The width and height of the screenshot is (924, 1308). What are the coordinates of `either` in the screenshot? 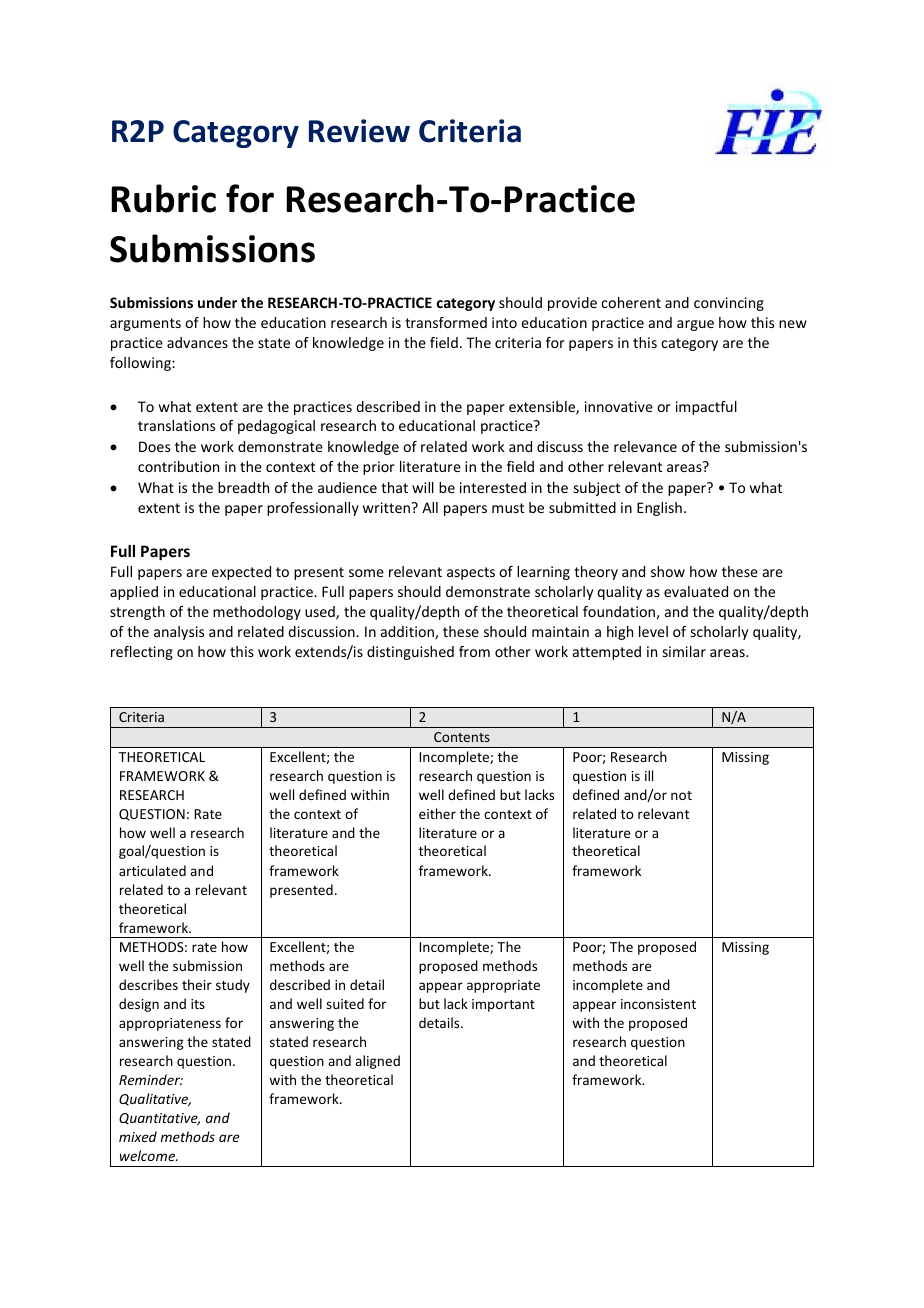 It's located at (437, 813).
